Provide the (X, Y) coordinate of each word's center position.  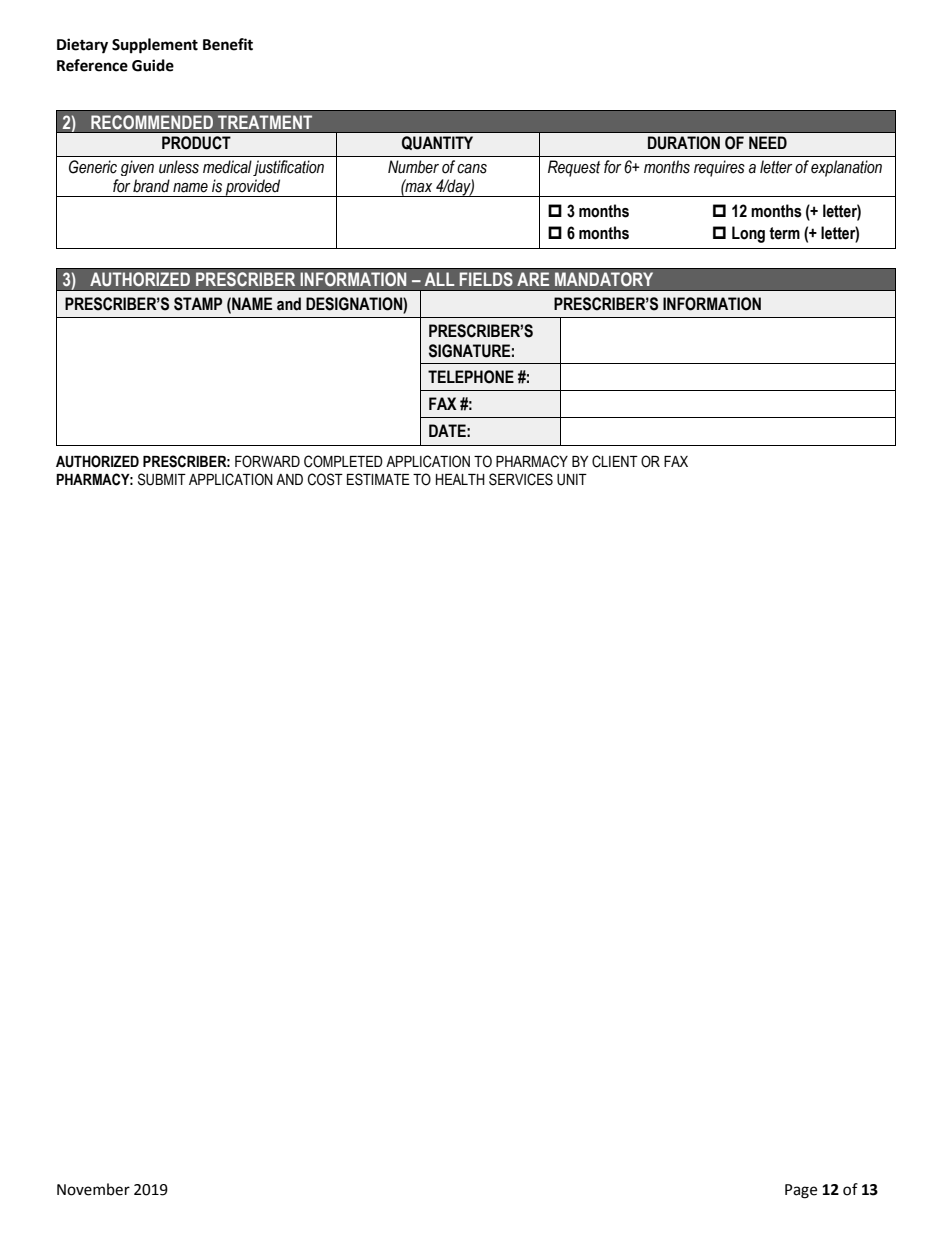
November (93, 1189)
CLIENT (615, 461)
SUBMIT (162, 479)
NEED (768, 142)
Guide (153, 65)
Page (801, 1191)
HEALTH (460, 479)
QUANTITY (437, 143)
